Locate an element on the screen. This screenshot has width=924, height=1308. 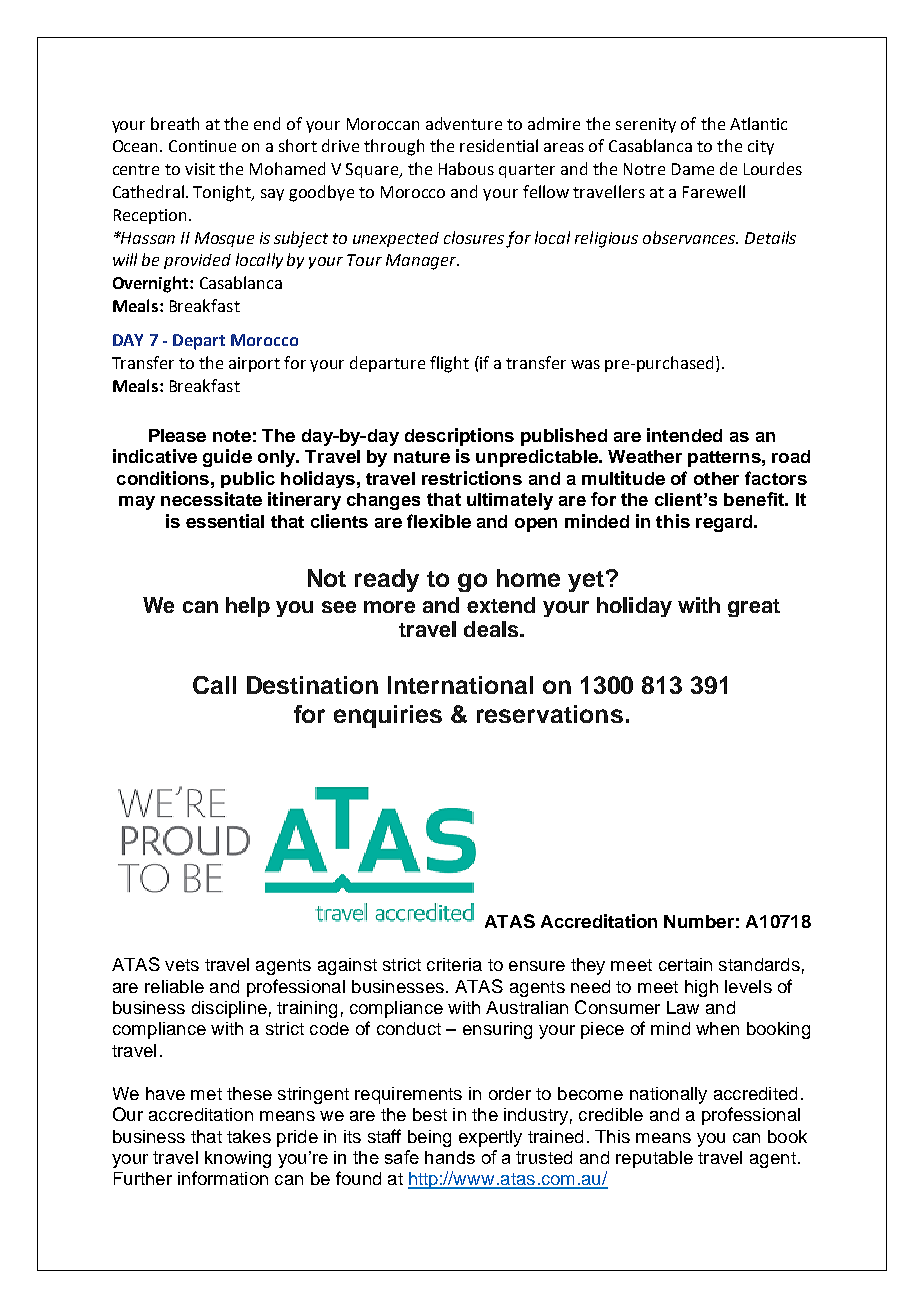
Number is located at coordinates (699, 921).
